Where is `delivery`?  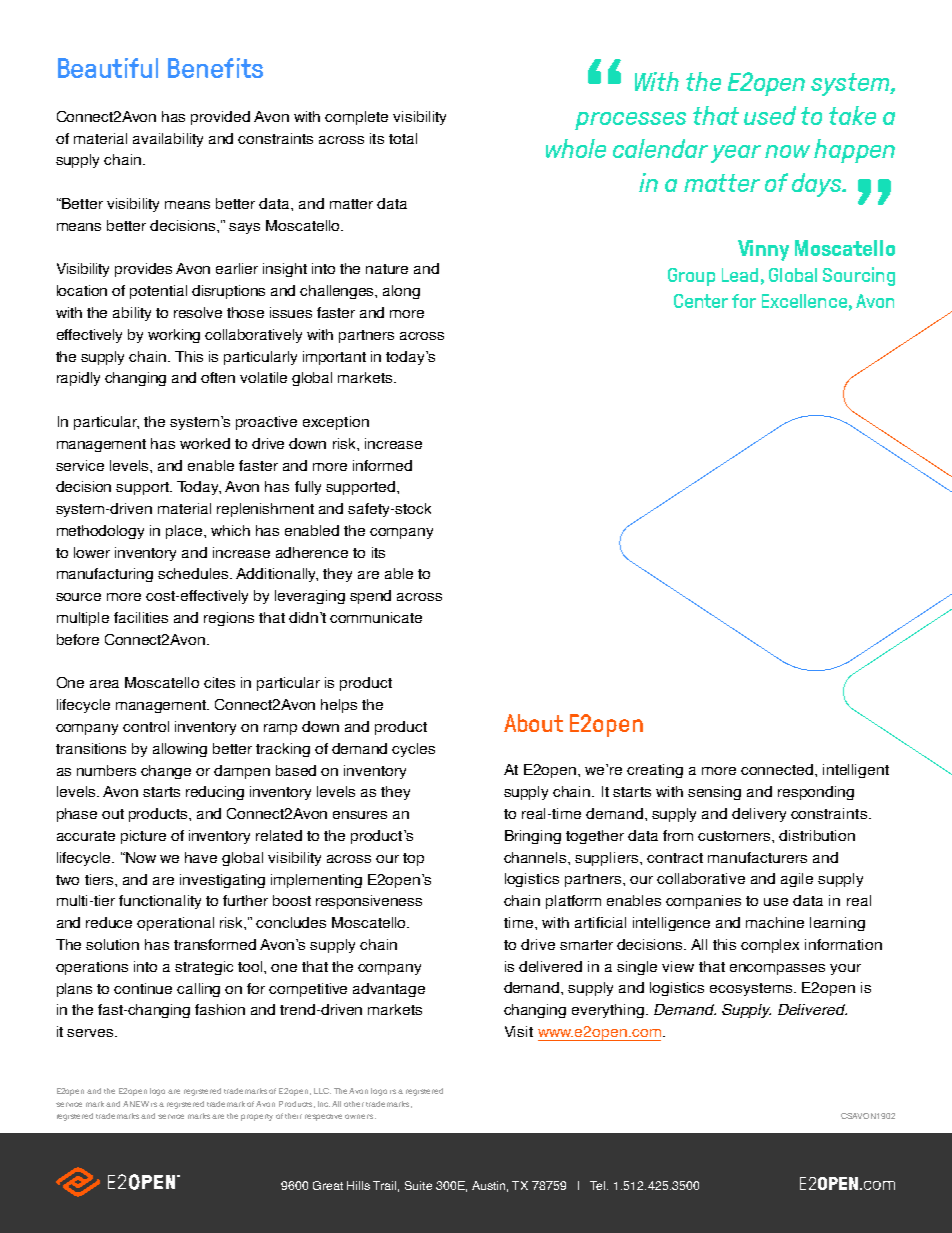 delivery is located at coordinates (759, 815).
